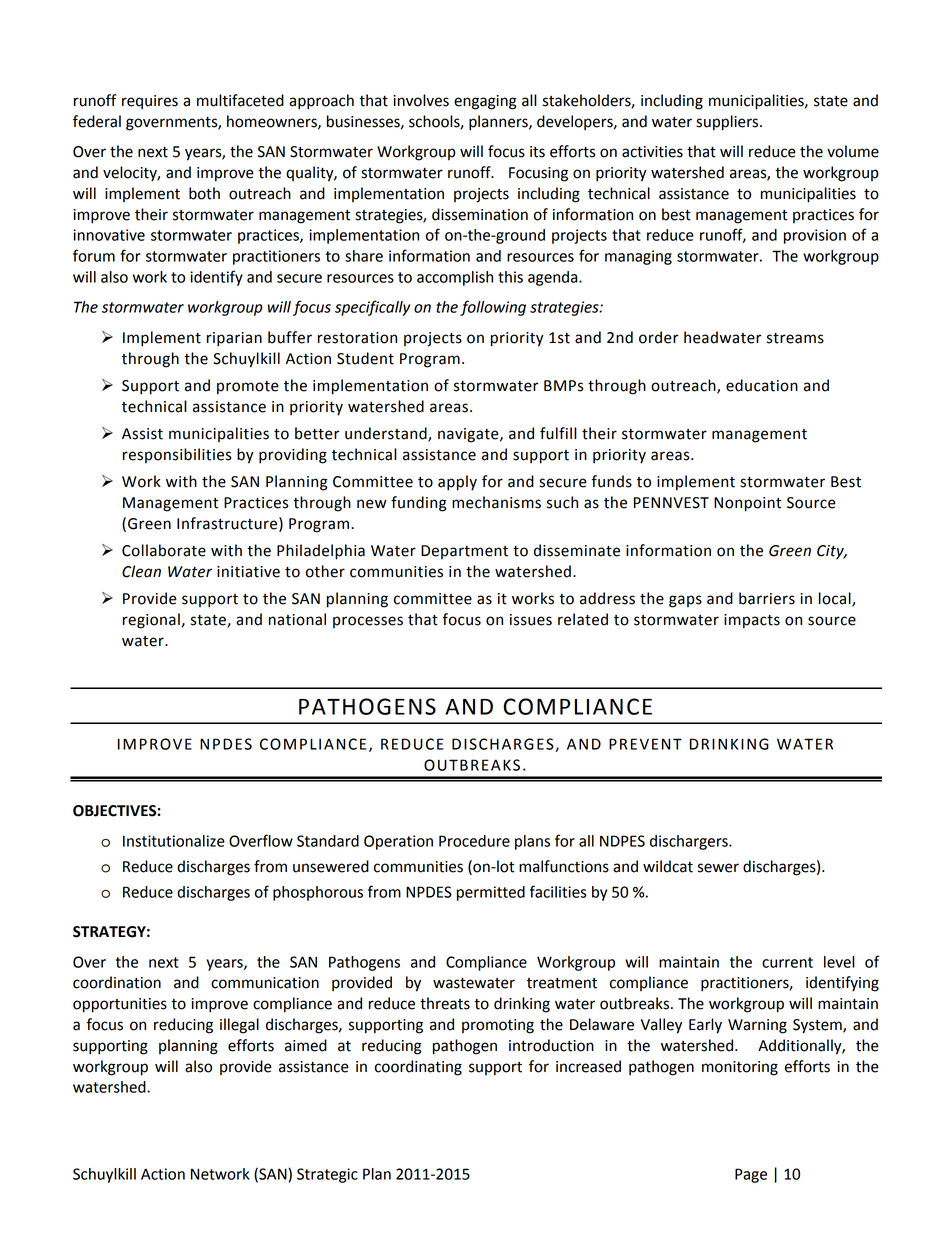 The height and width of the screenshot is (1233, 952). Describe the element at coordinates (418, 1068) in the screenshot. I see `coordinating` at that location.
